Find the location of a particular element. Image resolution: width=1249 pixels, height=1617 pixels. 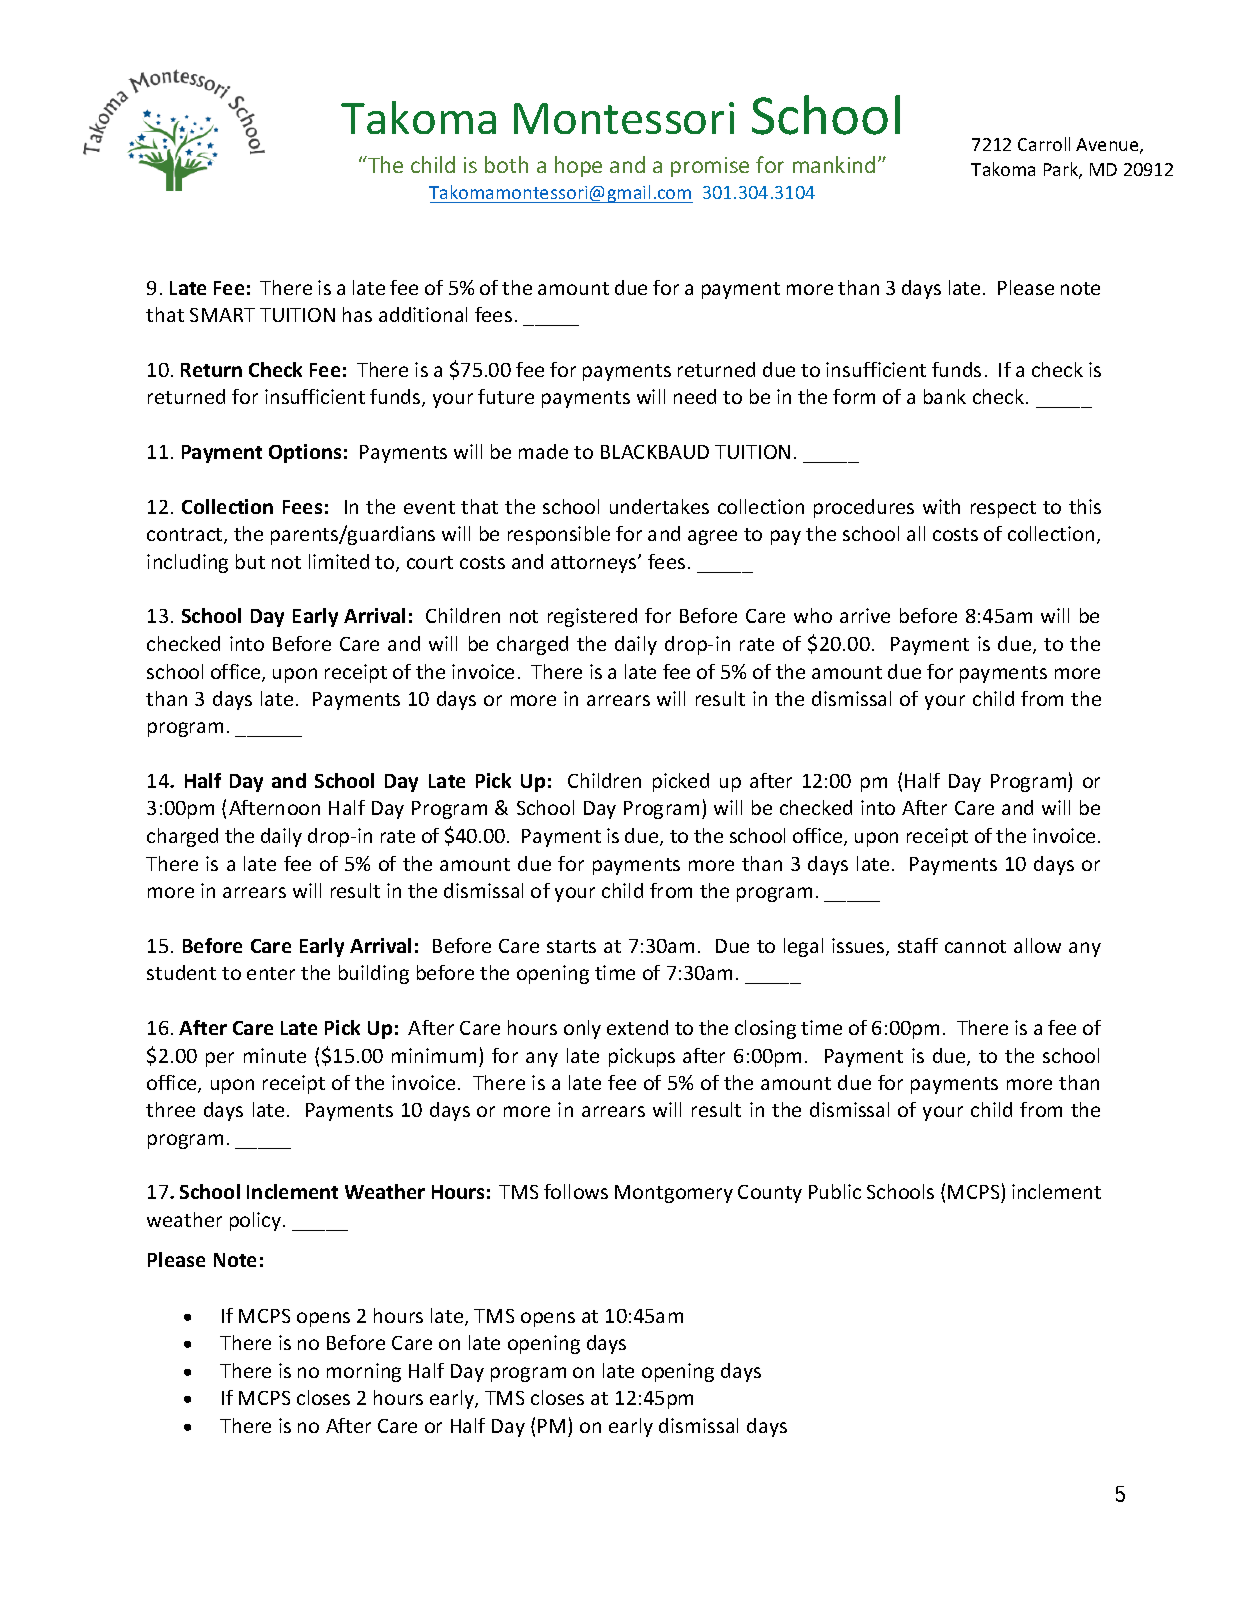

BLACKBAUD is located at coordinates (655, 452).
